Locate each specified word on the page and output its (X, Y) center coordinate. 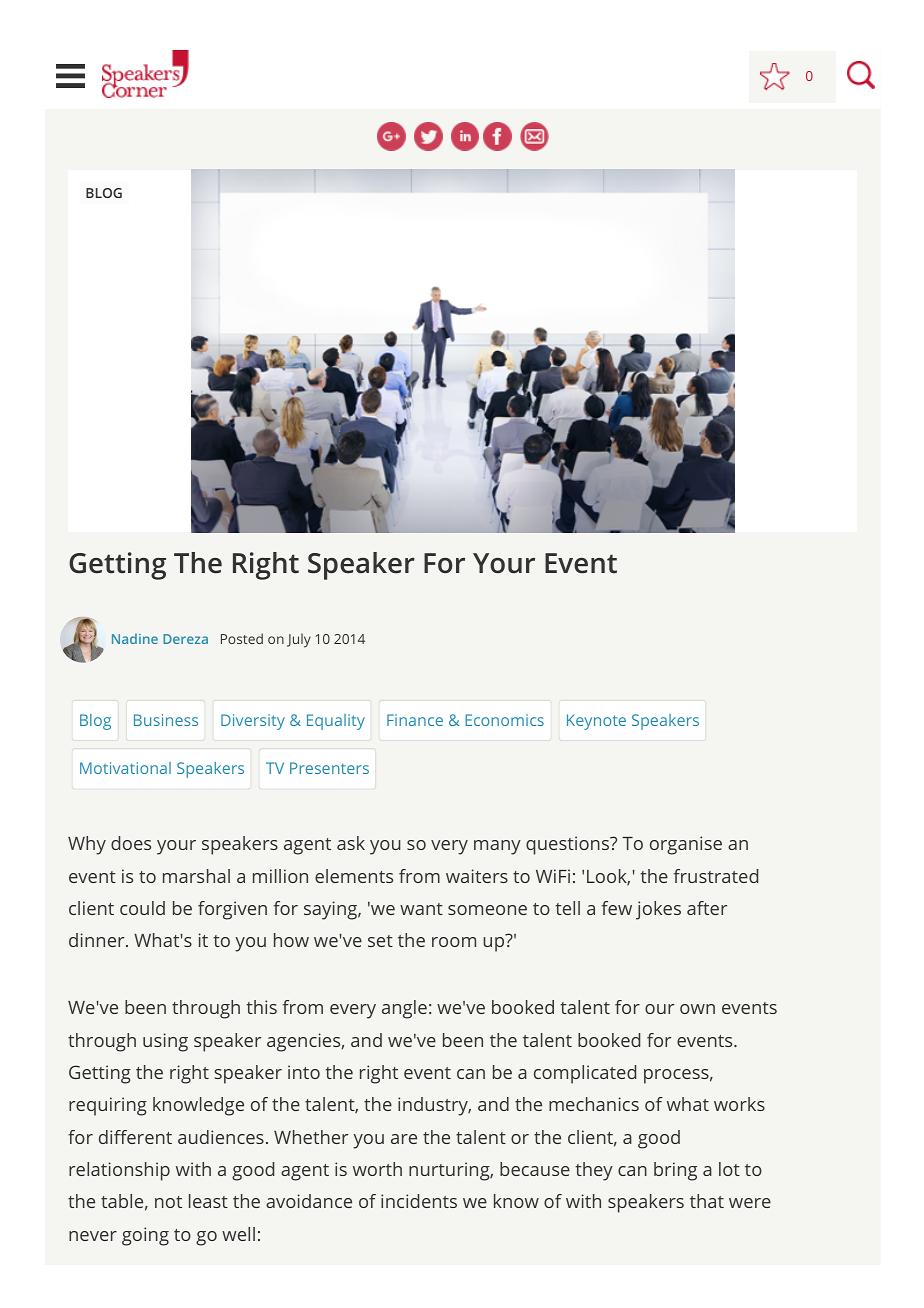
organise (686, 845)
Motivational (125, 768)
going (145, 1236)
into (304, 1072)
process (676, 1076)
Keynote (596, 722)
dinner (98, 940)
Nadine (135, 638)
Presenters (329, 768)
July (299, 640)
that (707, 1201)
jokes (658, 910)
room (454, 942)
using (165, 1042)
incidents (419, 1201)
